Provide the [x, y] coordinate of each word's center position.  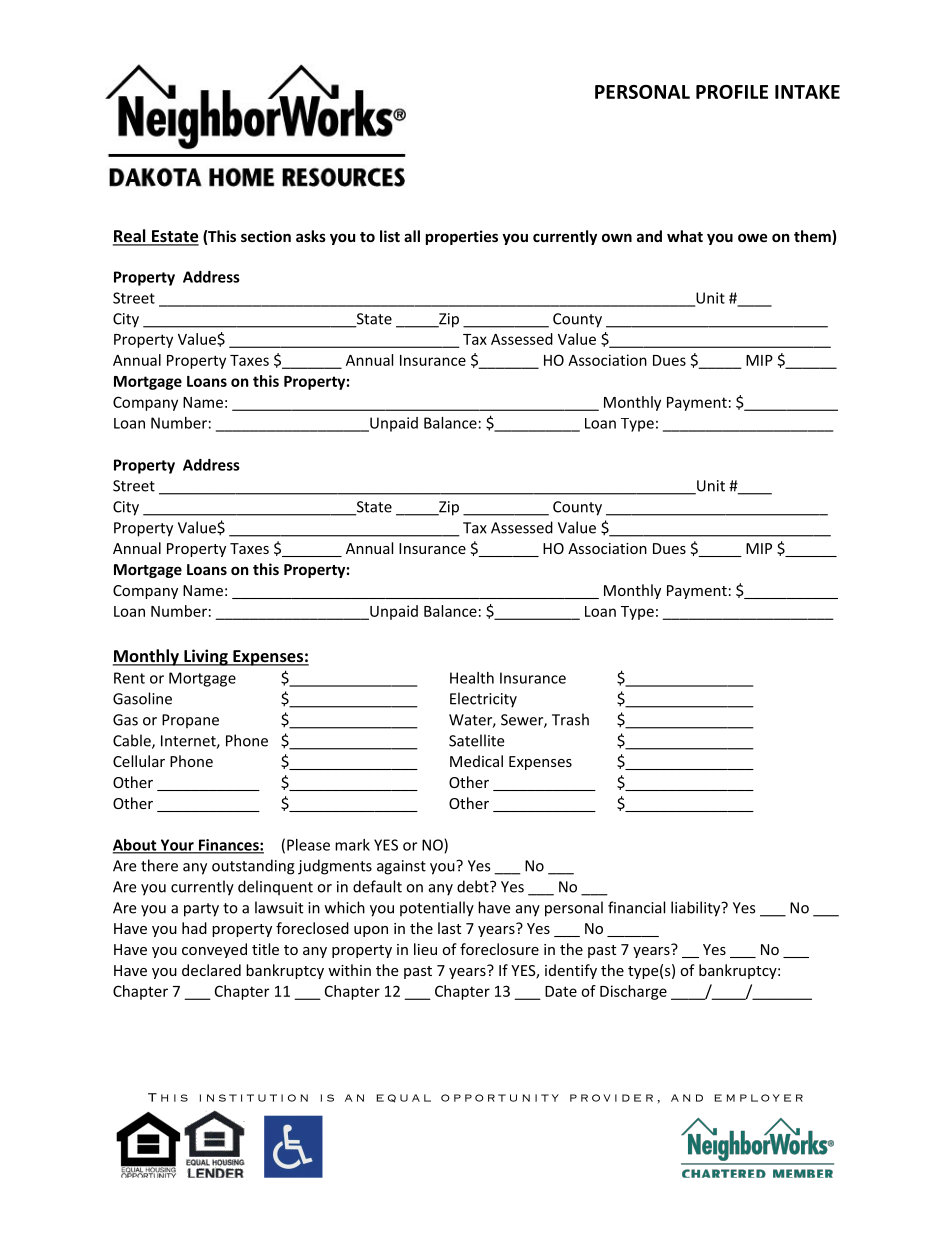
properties [462, 237]
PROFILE [732, 92]
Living [206, 657]
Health [472, 678]
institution [254, 1098]
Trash [570, 719]
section [266, 236]
